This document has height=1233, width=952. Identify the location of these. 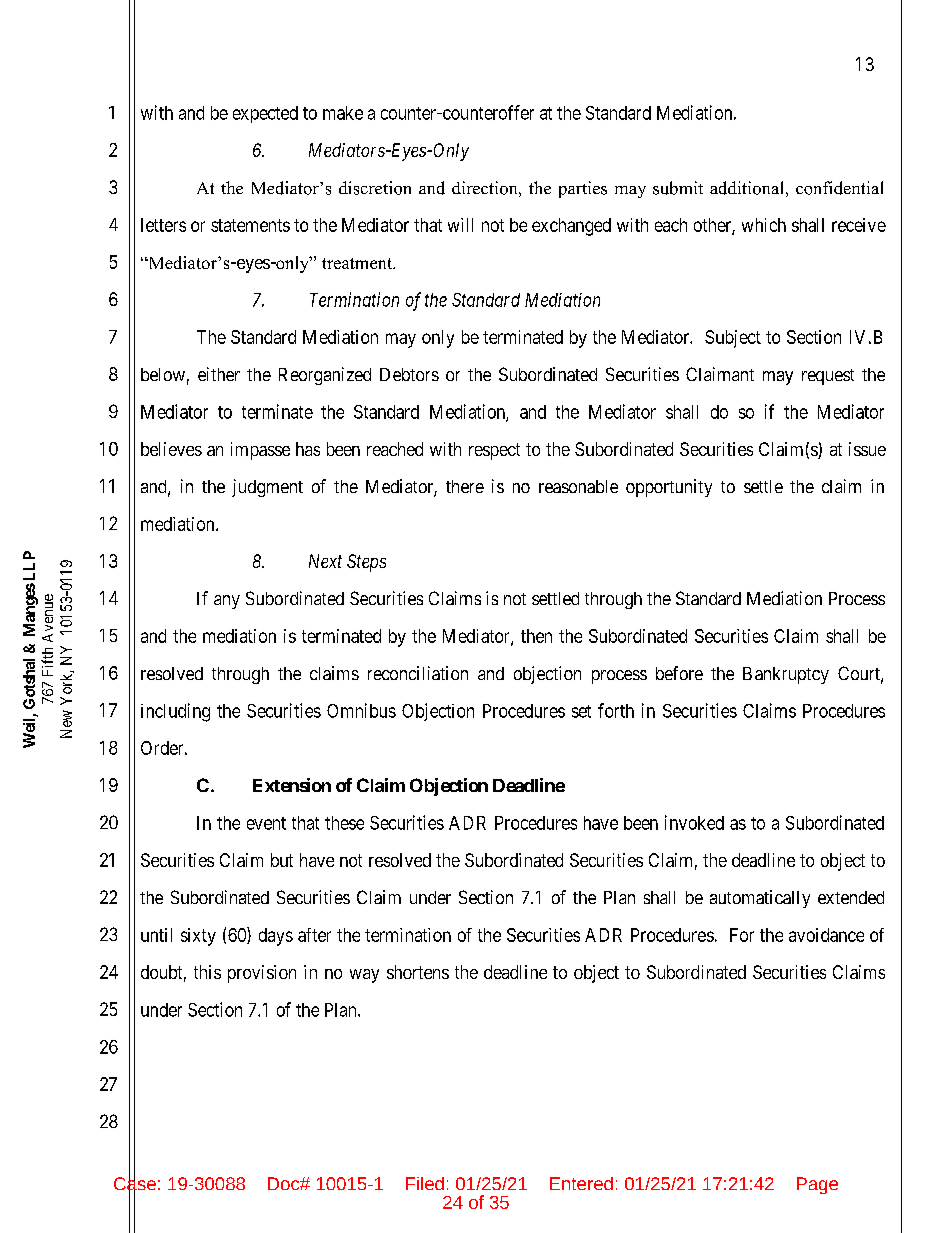
(344, 823).
